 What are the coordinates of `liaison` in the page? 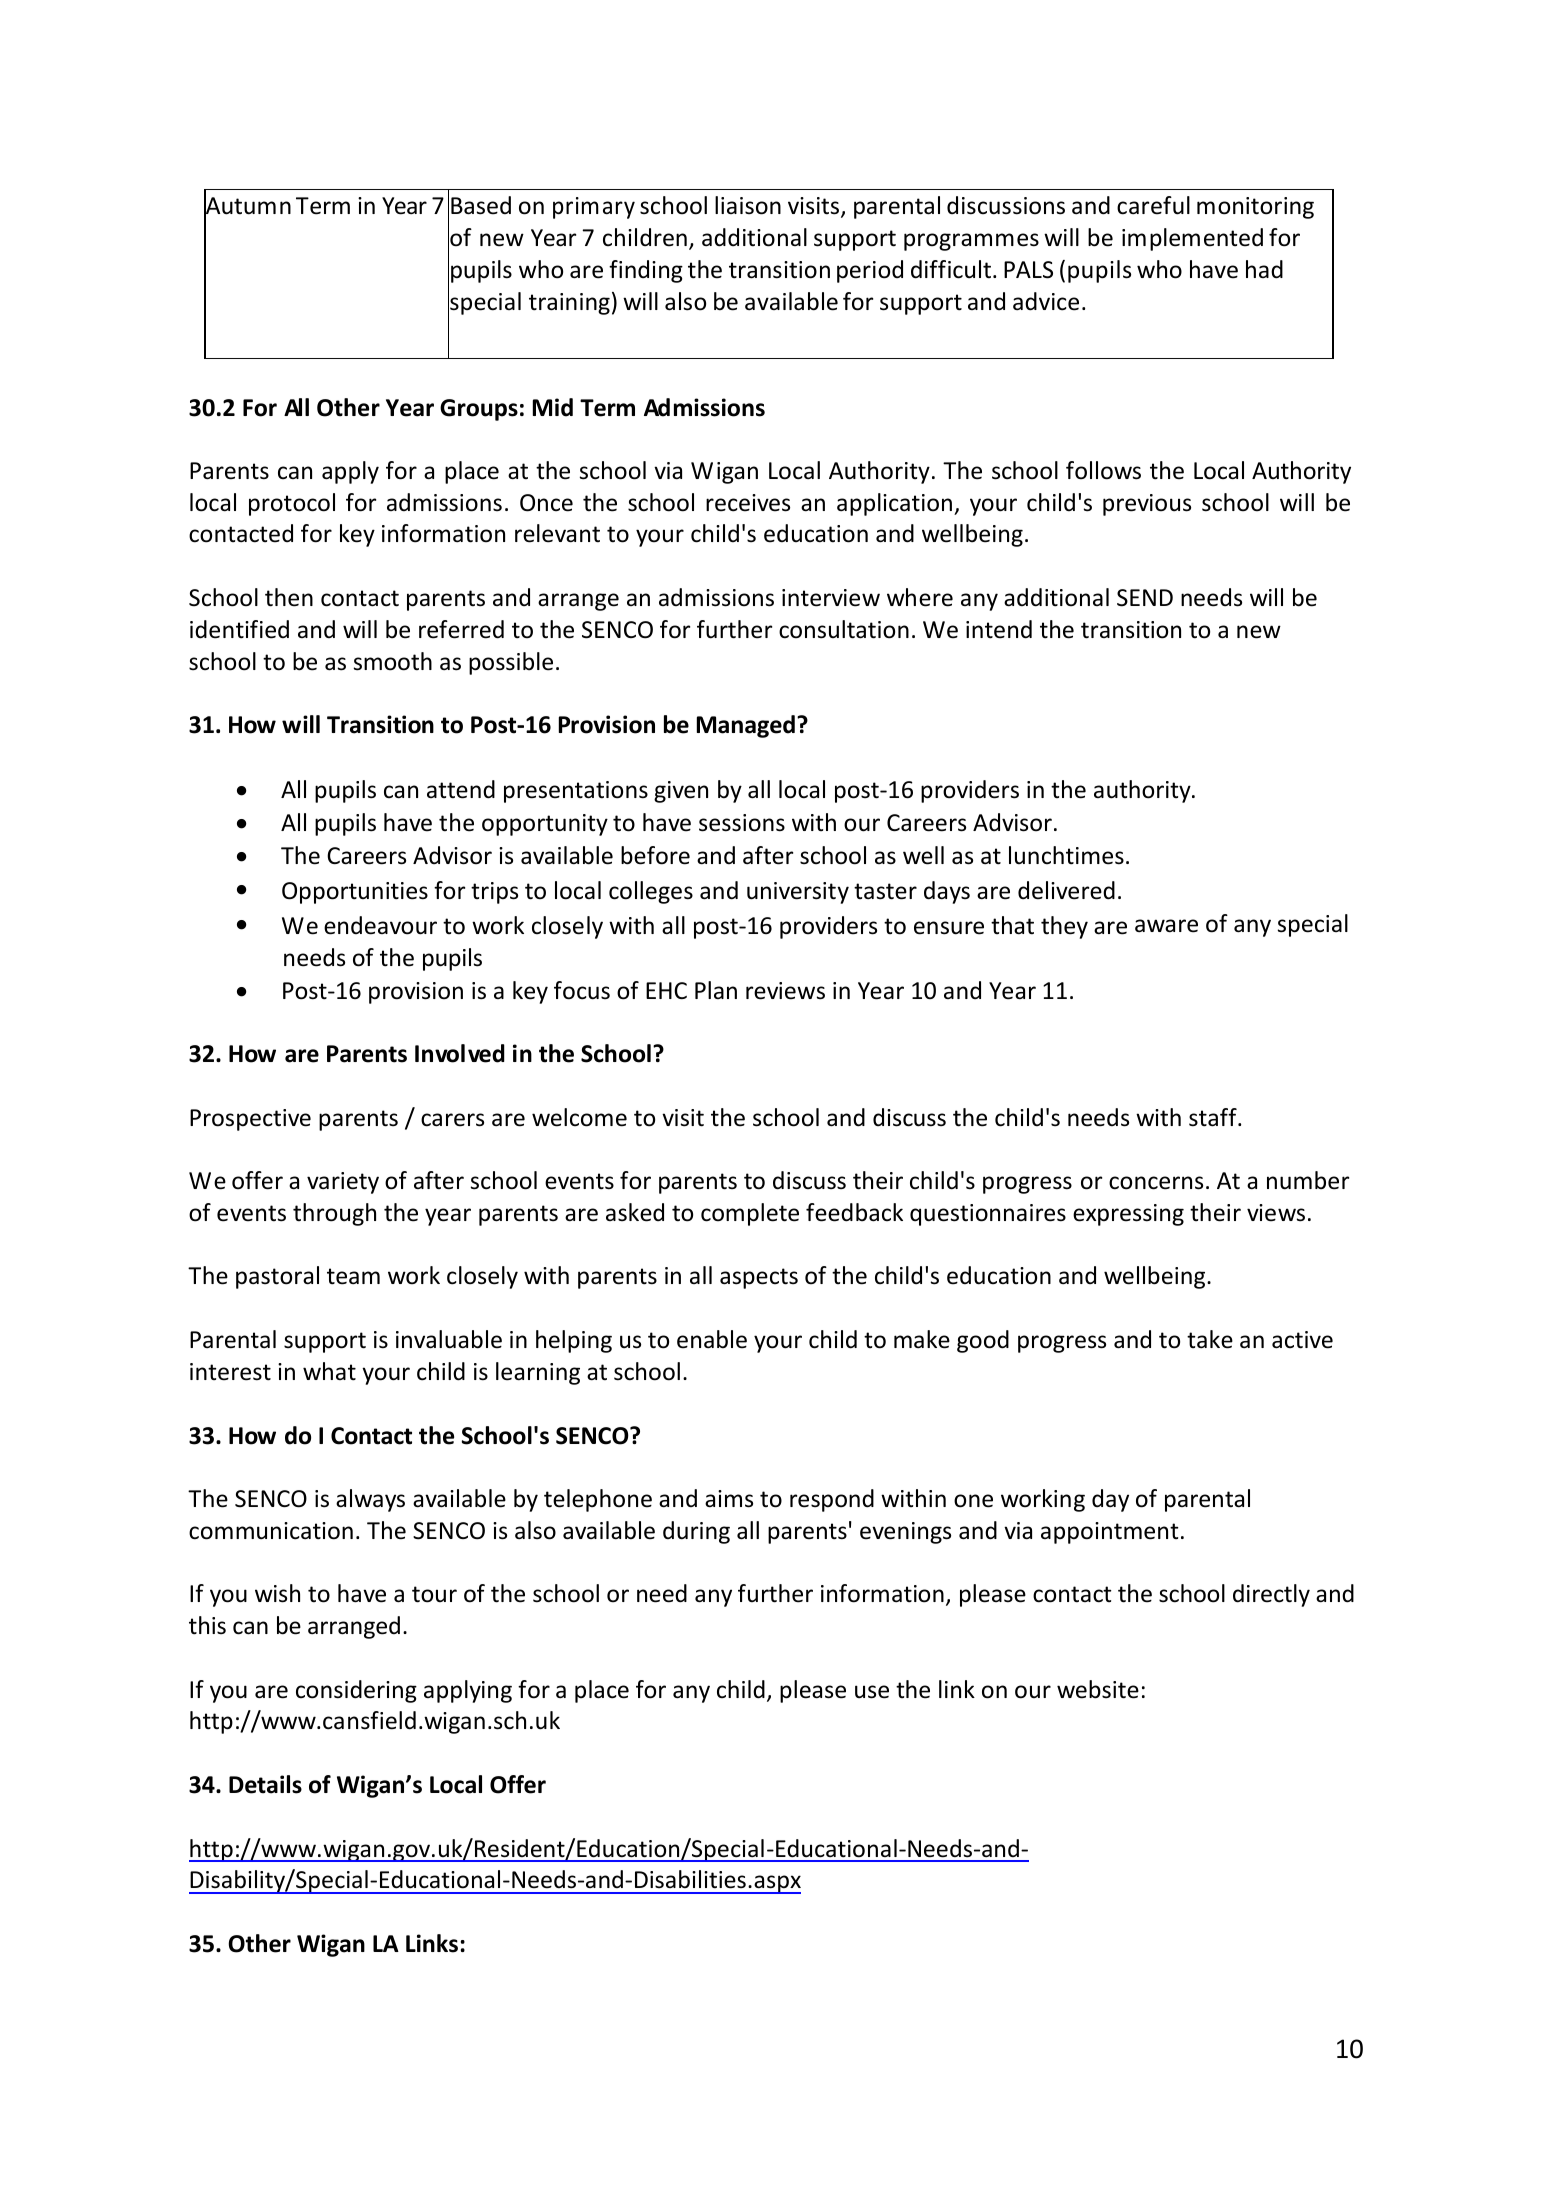 It's located at (748, 205).
